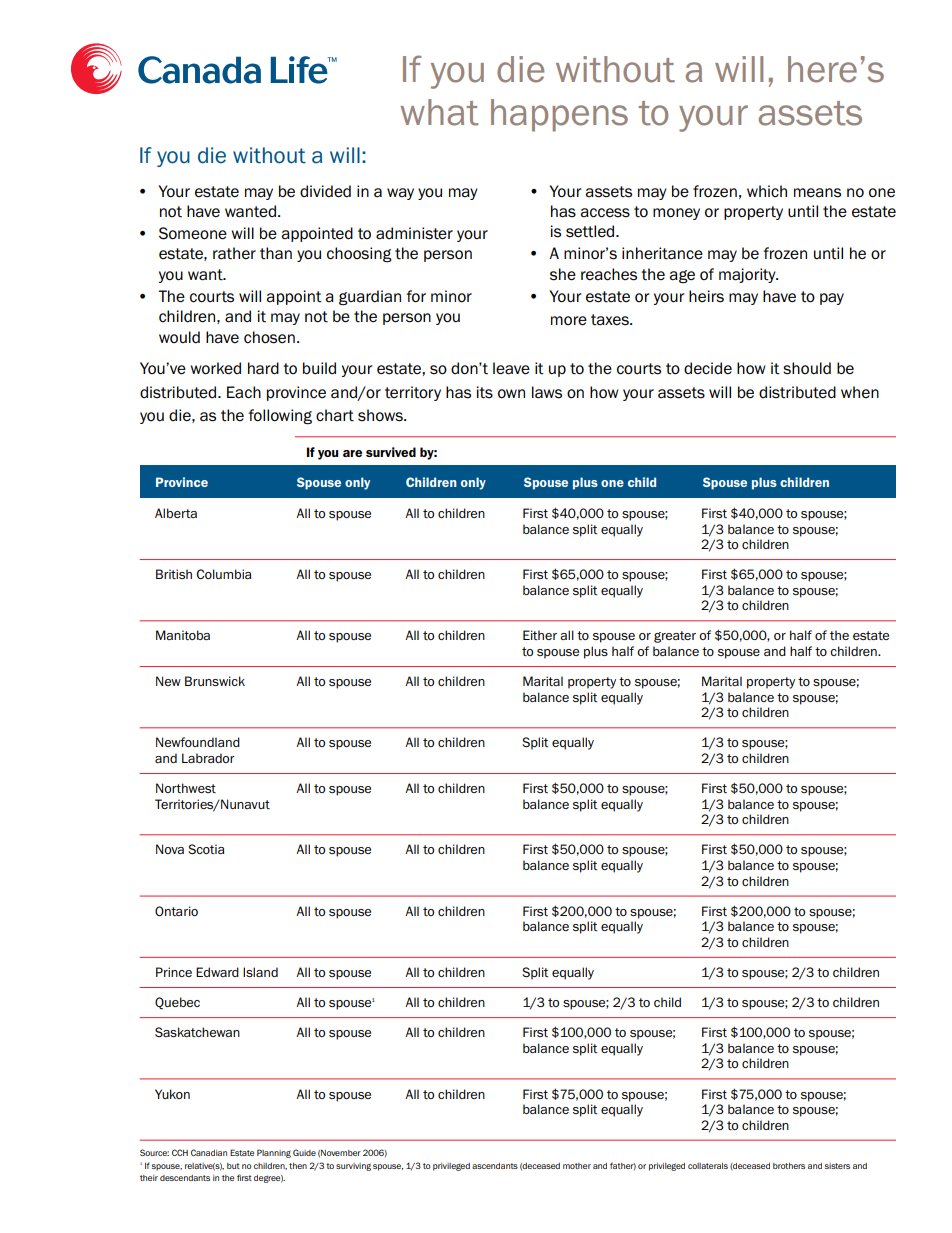 The height and width of the screenshot is (1233, 952). Describe the element at coordinates (675, 637) in the screenshot. I see `greater` at that location.
